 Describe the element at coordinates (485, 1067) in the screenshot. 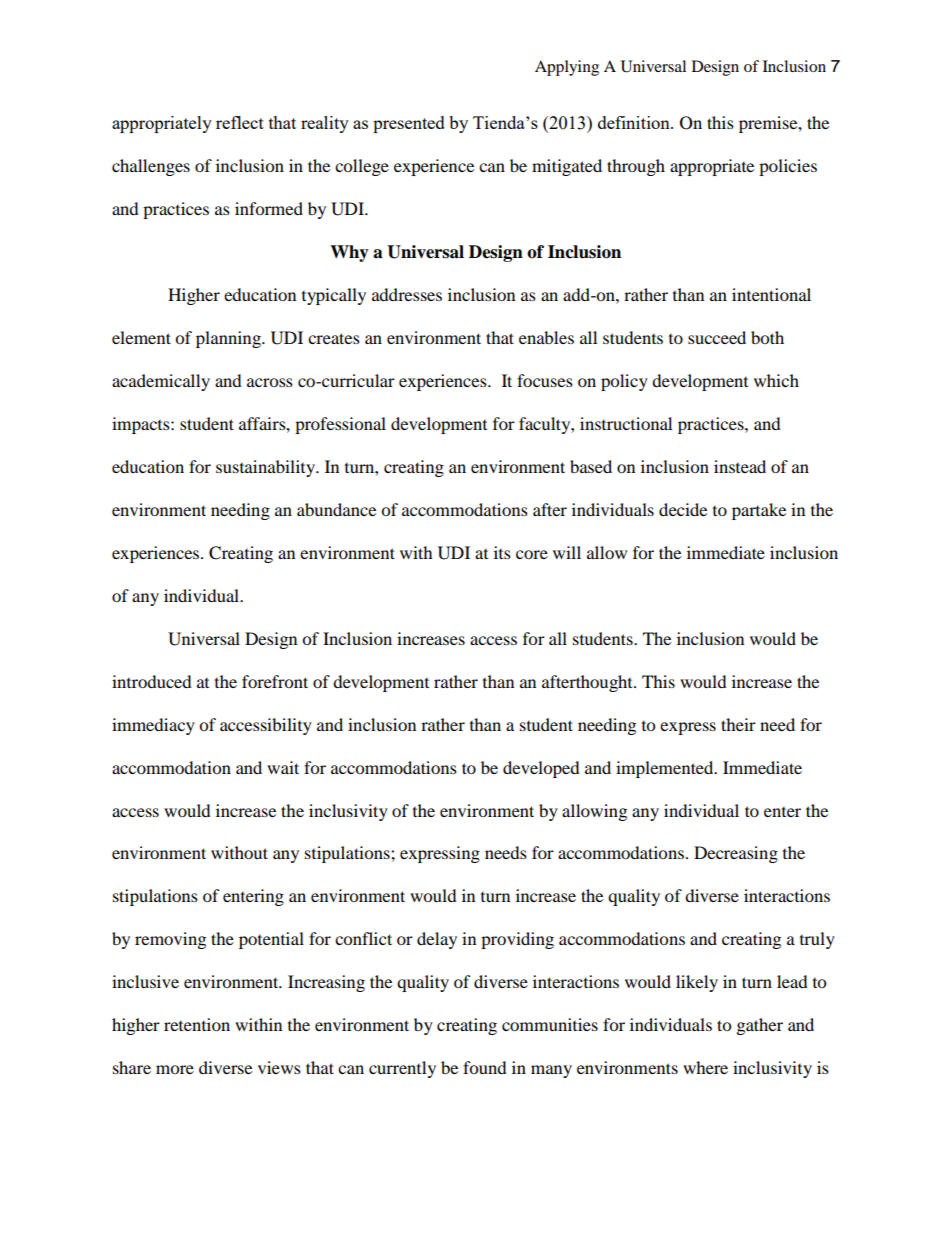

I see `found` at that location.
